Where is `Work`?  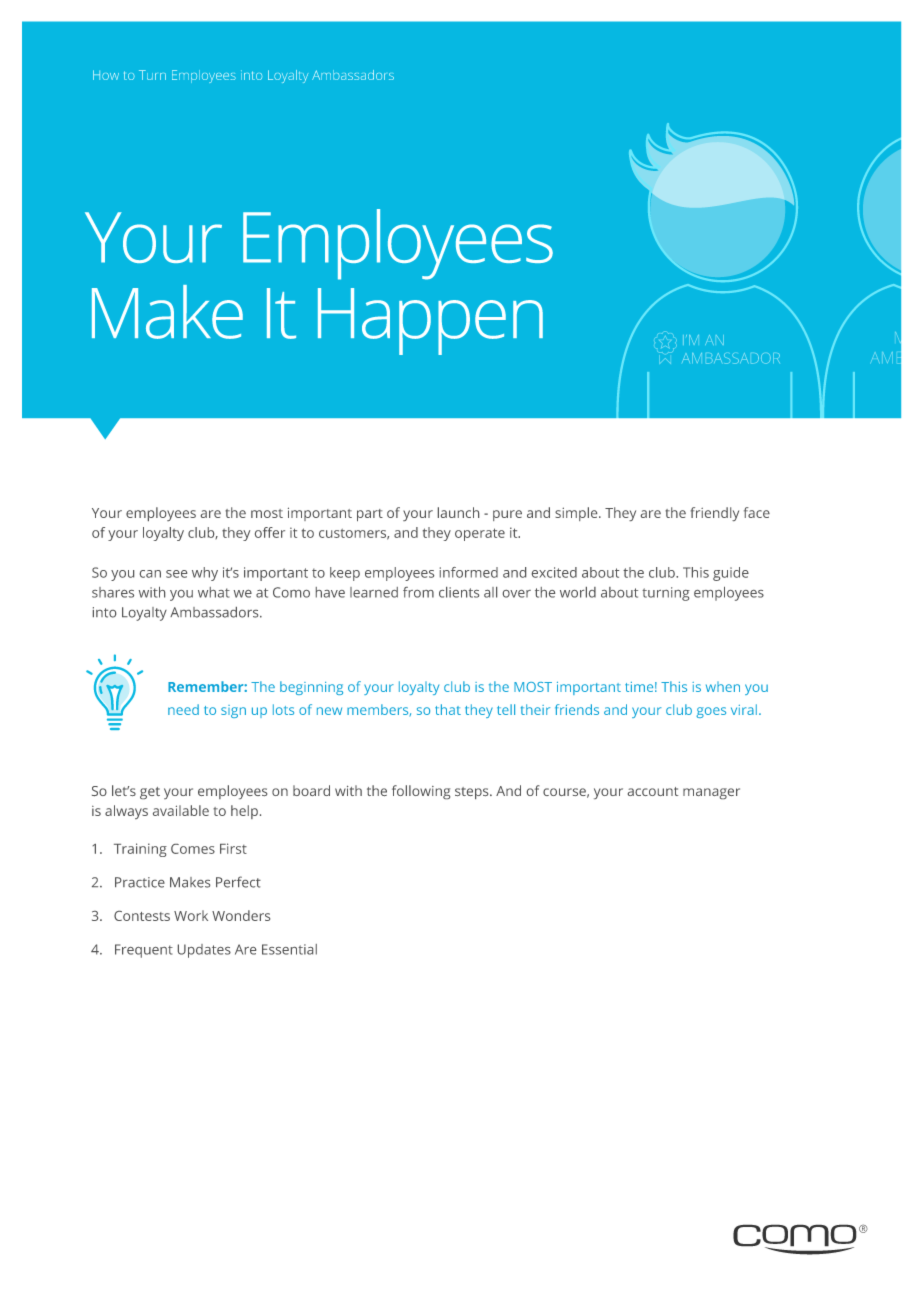
Work is located at coordinates (191, 915).
